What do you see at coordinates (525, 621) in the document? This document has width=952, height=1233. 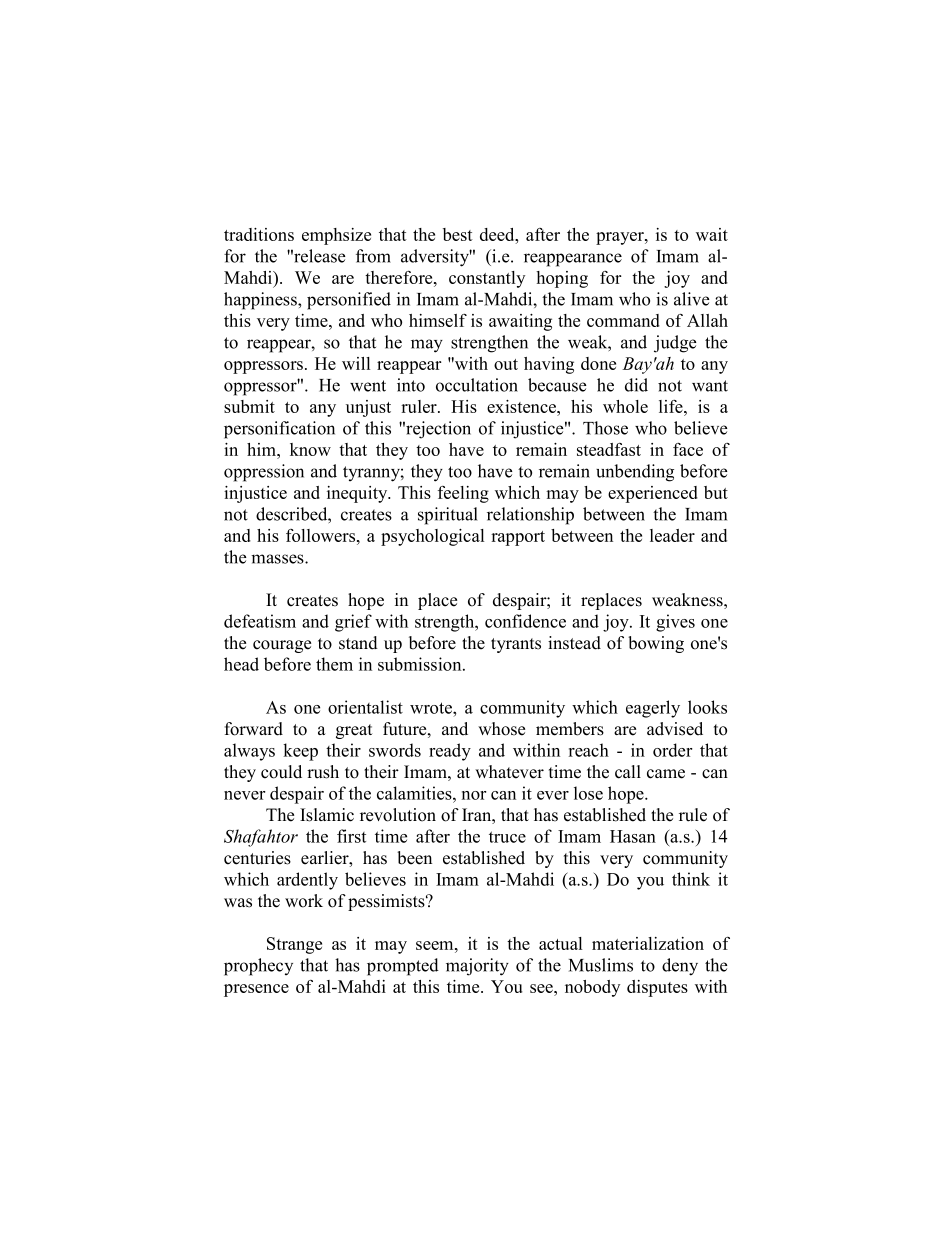 I see `confidence` at bounding box center [525, 621].
